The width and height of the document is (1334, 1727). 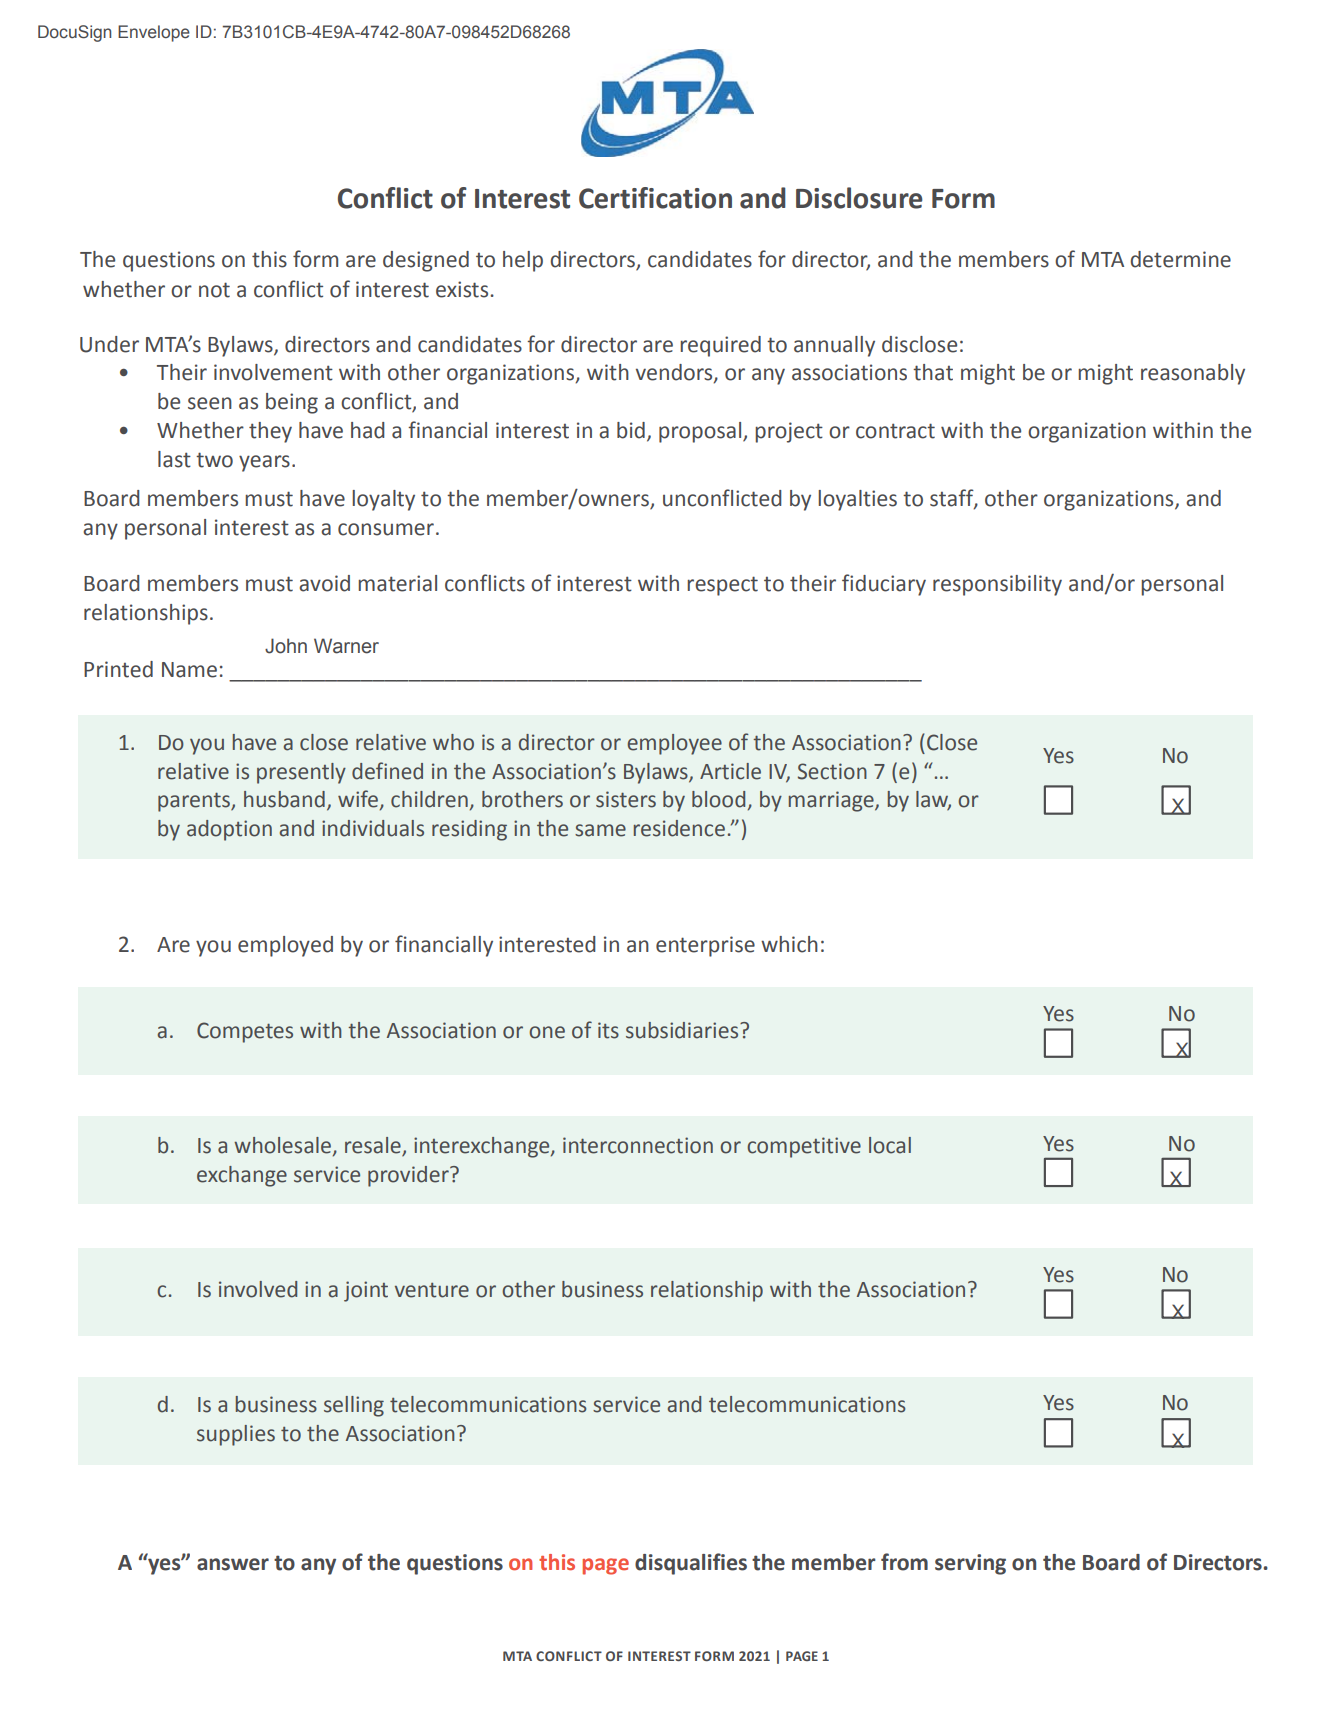 What do you see at coordinates (691, 1564) in the document?
I see `disqualifies` at bounding box center [691, 1564].
